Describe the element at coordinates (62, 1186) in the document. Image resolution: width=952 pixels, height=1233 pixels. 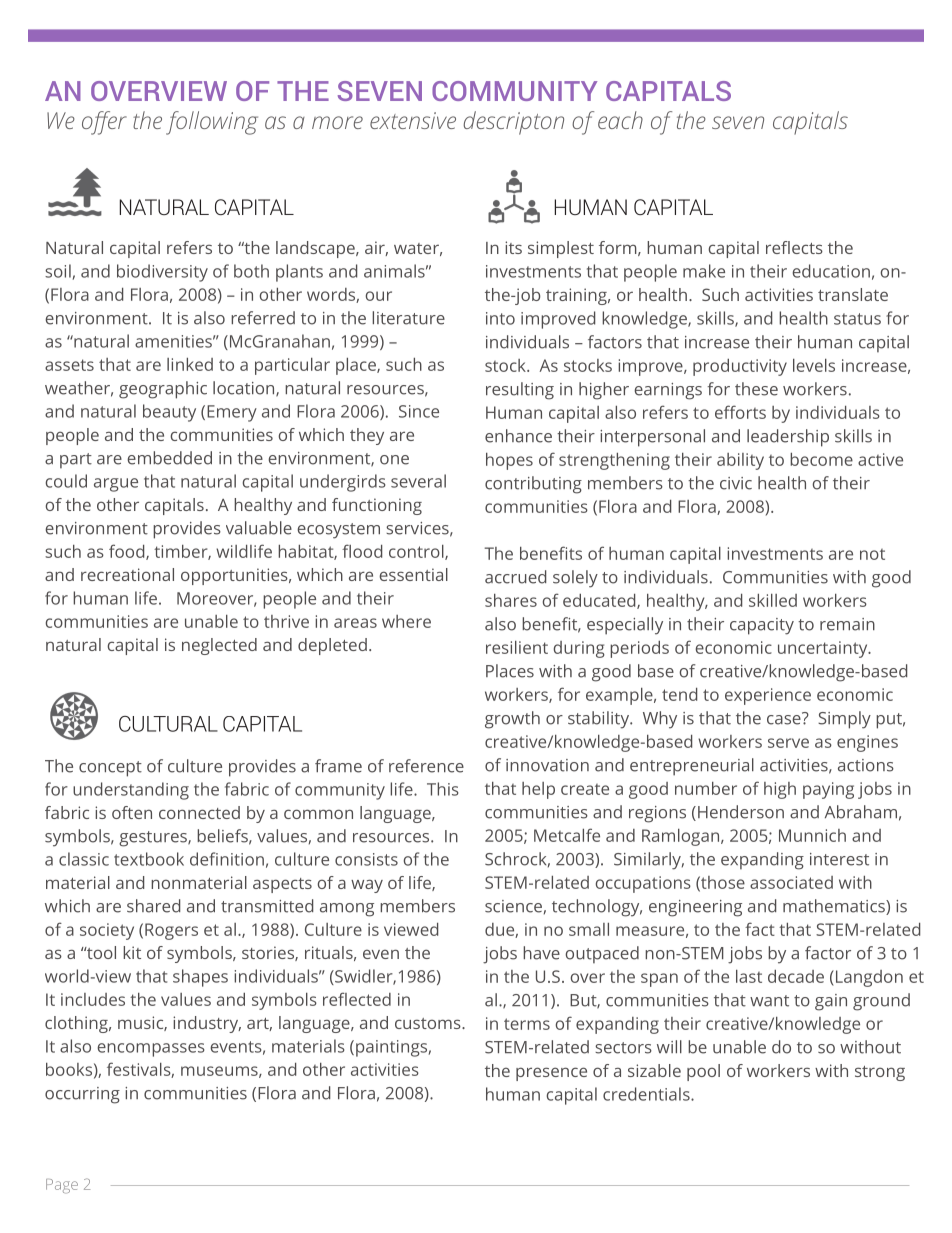
I see `Page` at that location.
